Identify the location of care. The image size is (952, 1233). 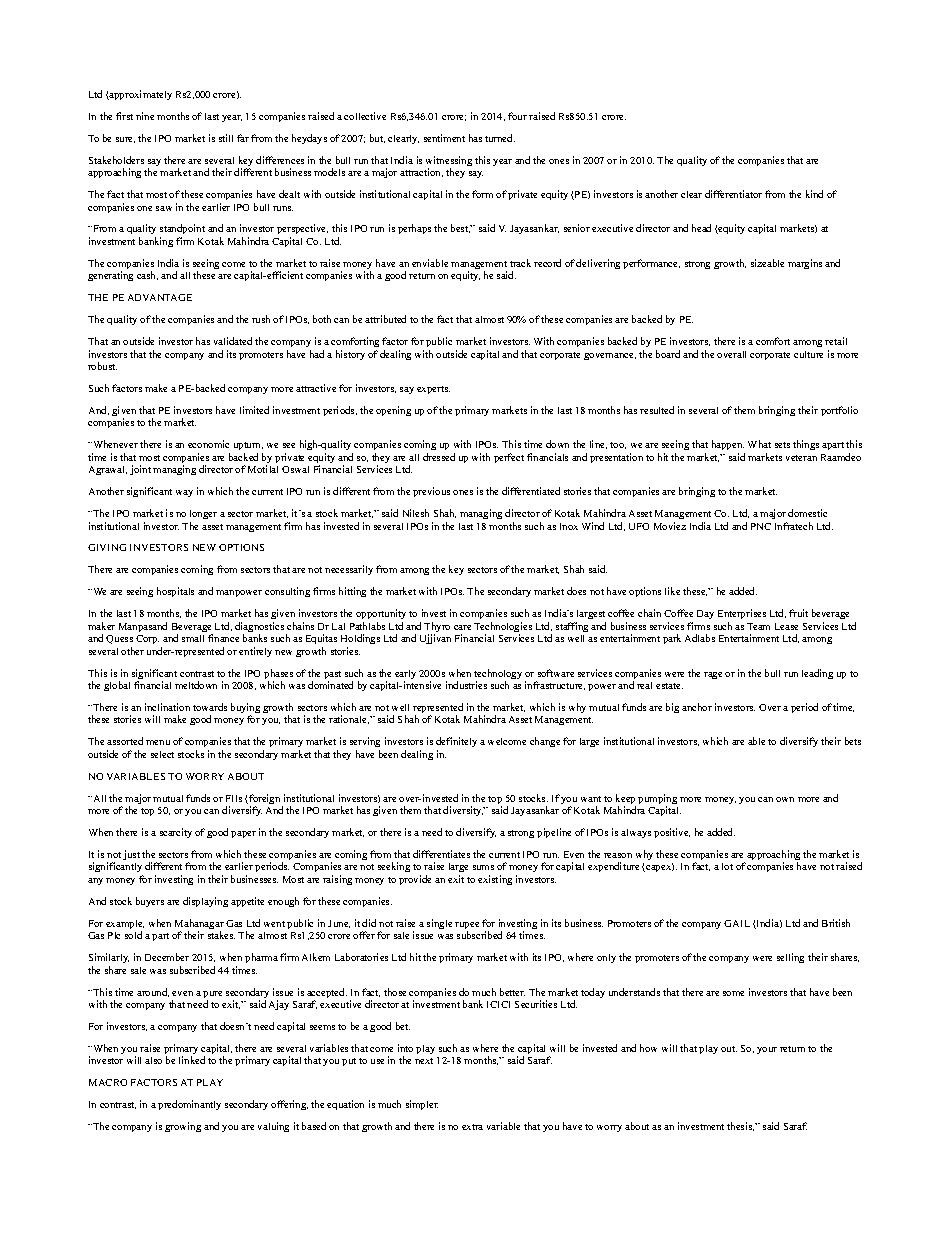
(462, 627).
